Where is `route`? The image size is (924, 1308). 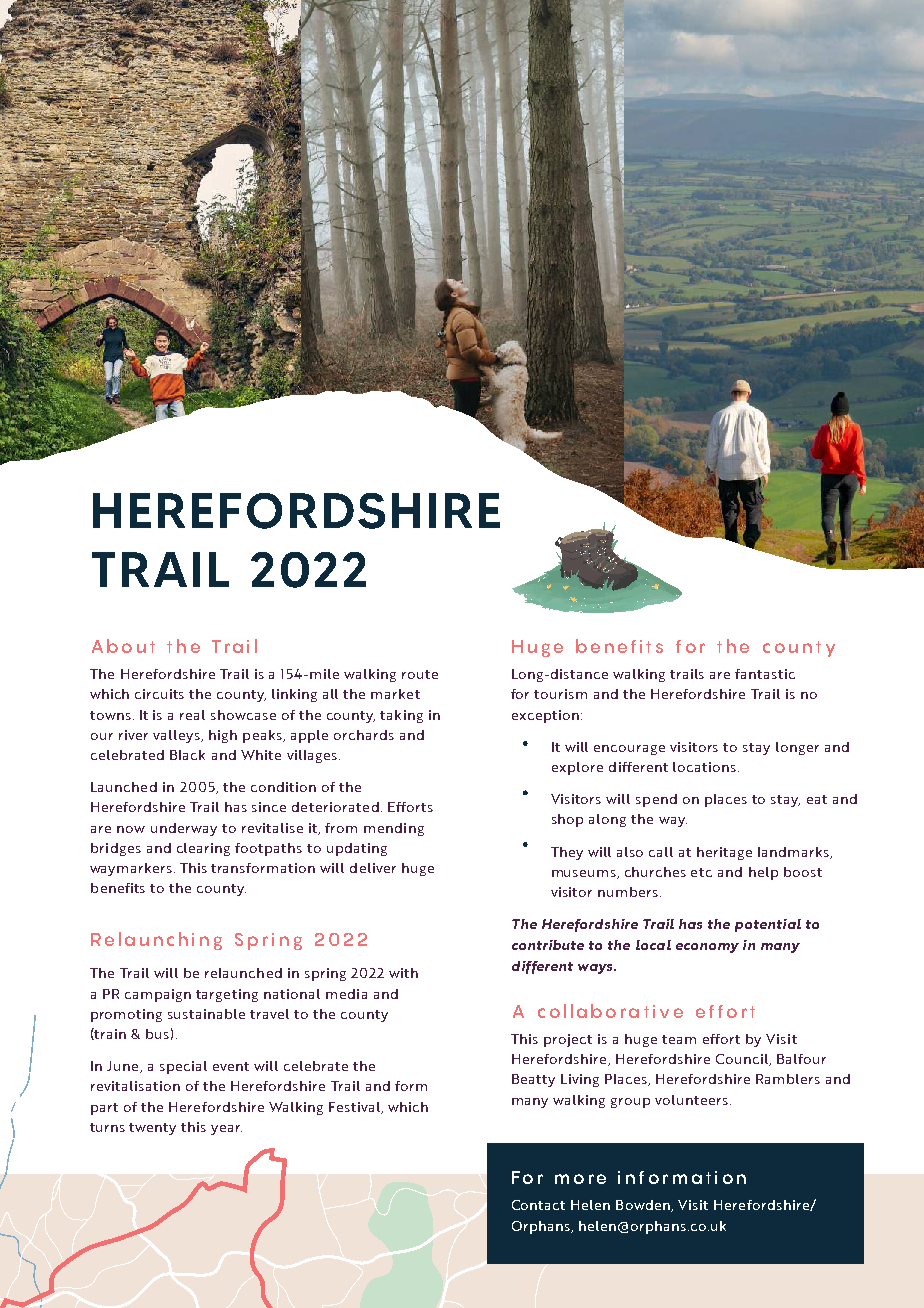 route is located at coordinates (420, 674).
